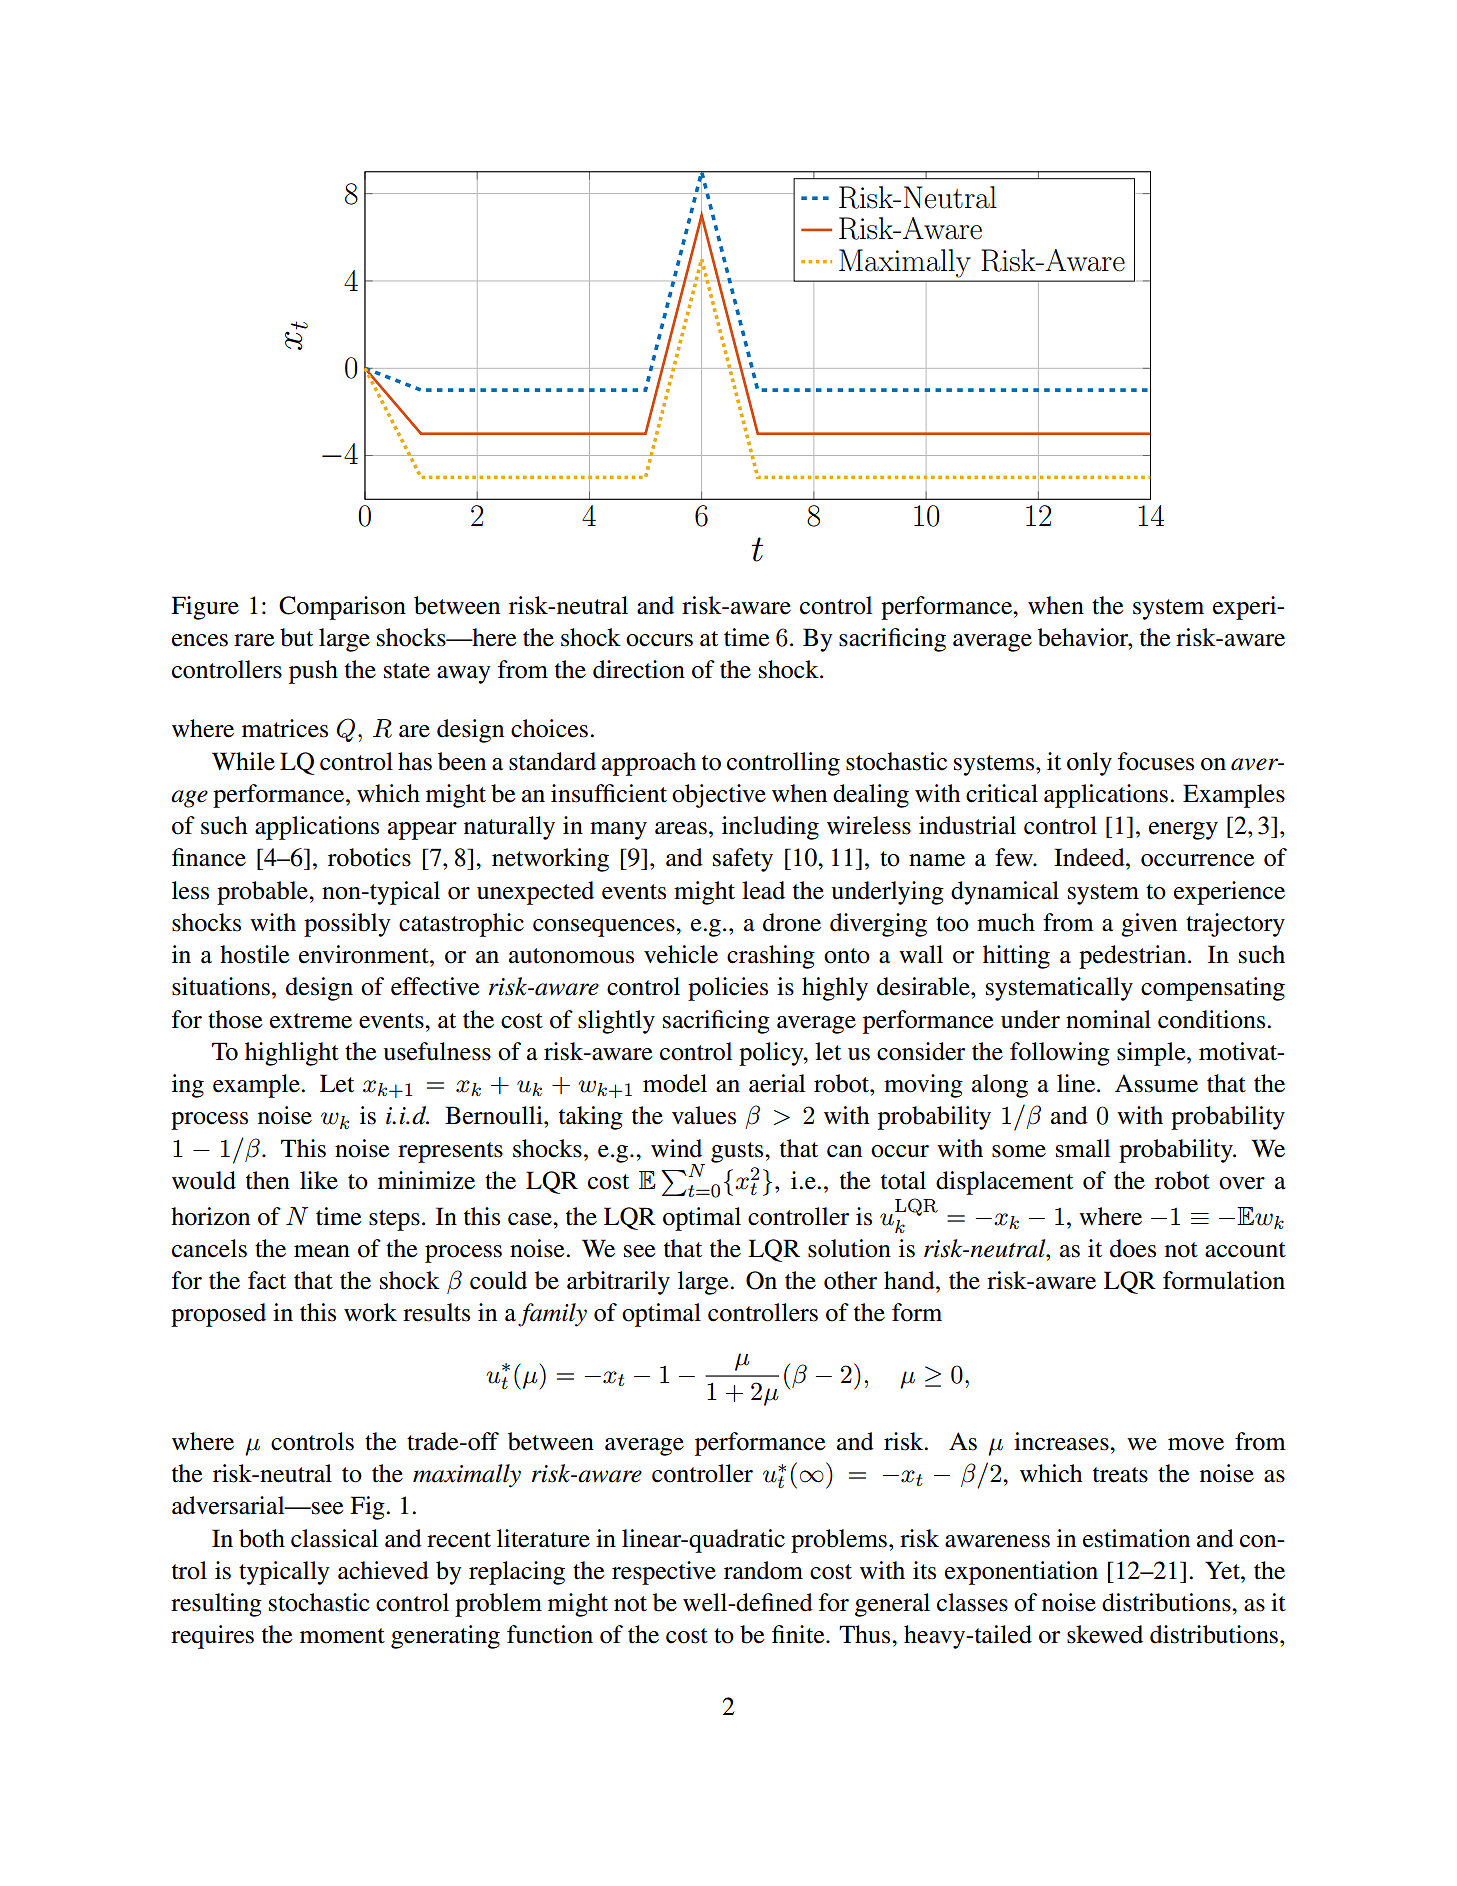  What do you see at coordinates (763, 1570) in the document?
I see `random` at bounding box center [763, 1570].
